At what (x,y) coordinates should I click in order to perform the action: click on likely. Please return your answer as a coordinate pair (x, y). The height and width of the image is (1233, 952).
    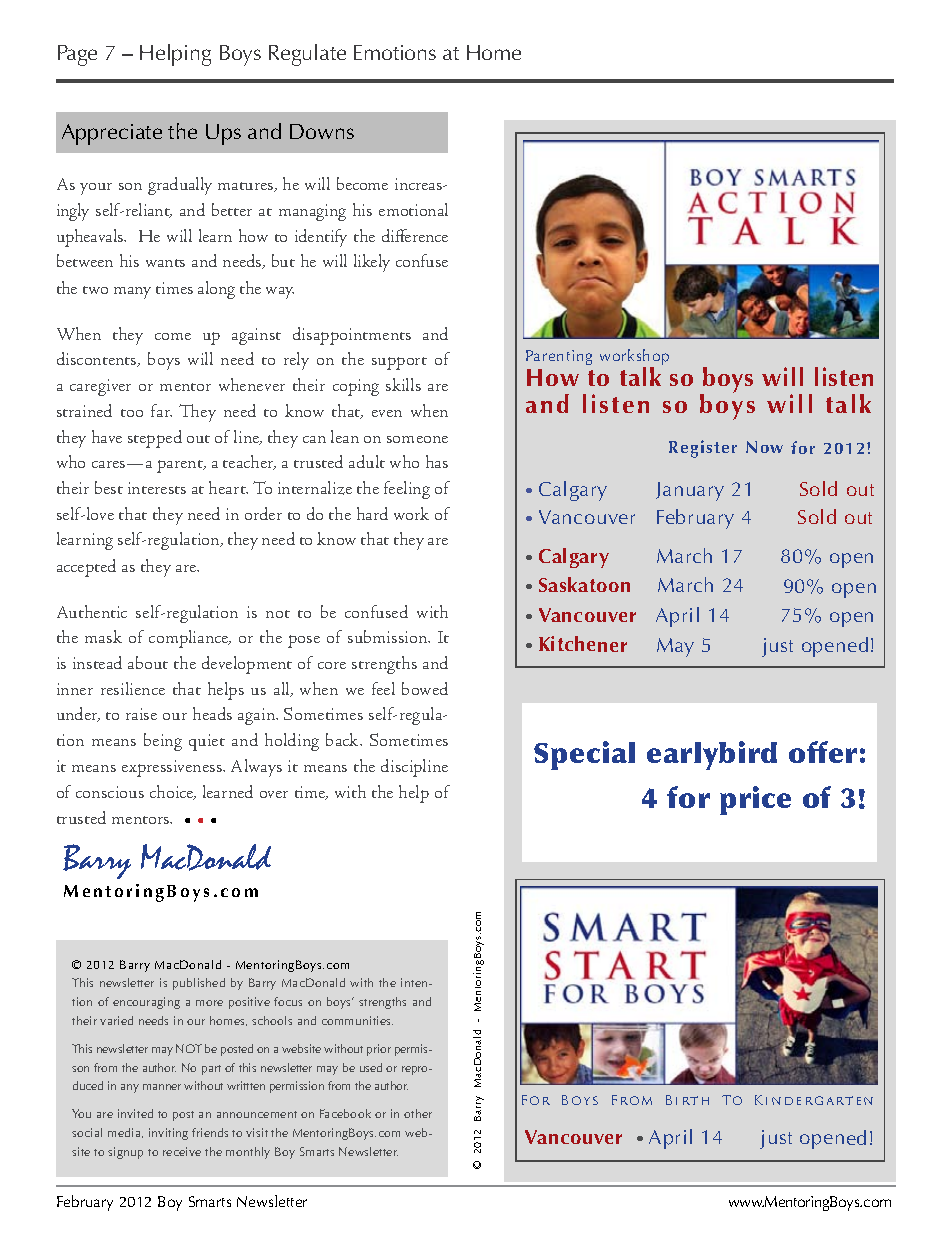
    Looking at the image, I should click on (372, 263).
